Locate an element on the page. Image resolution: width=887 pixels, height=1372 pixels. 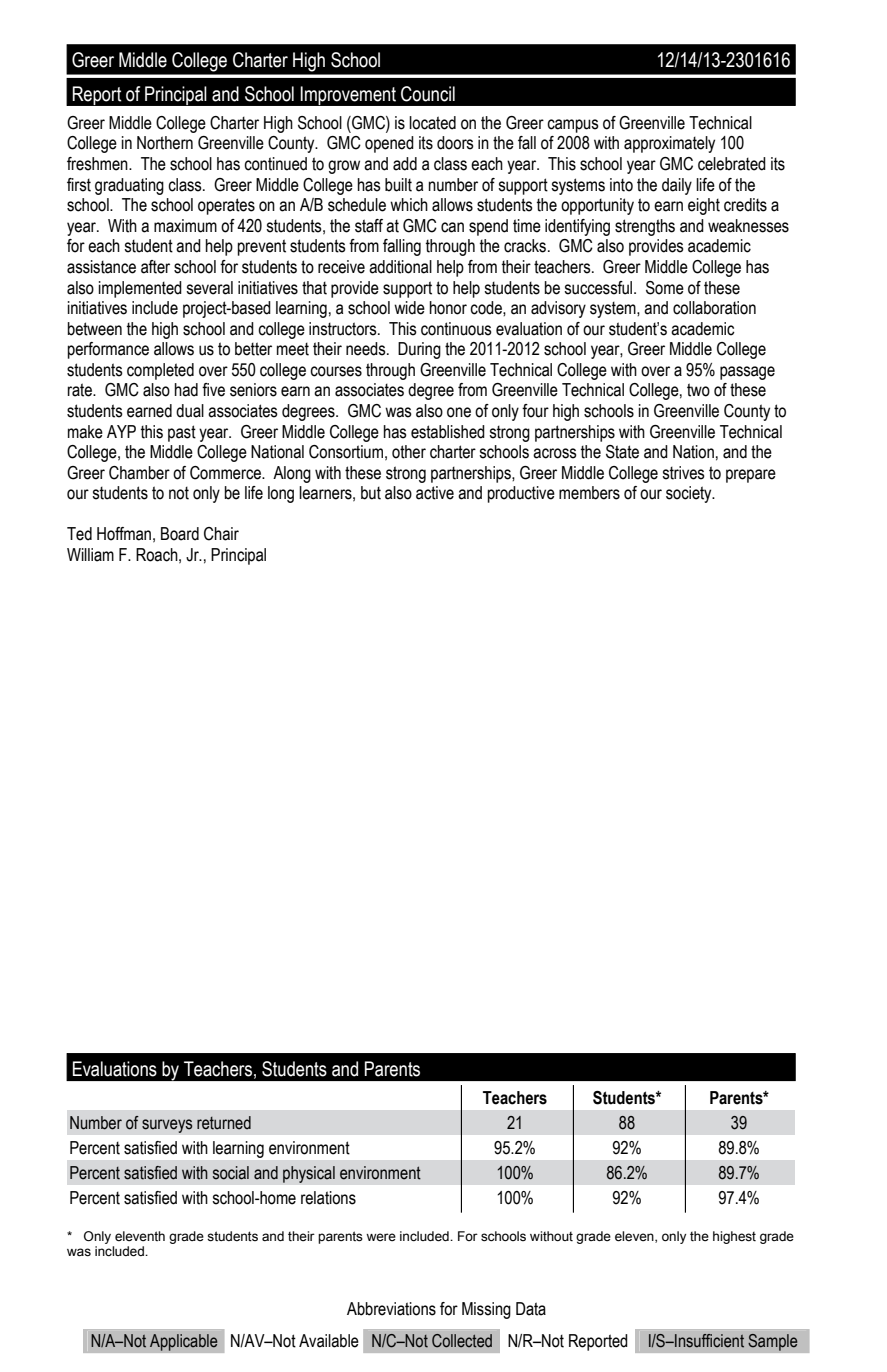
Sample is located at coordinates (773, 1342).
